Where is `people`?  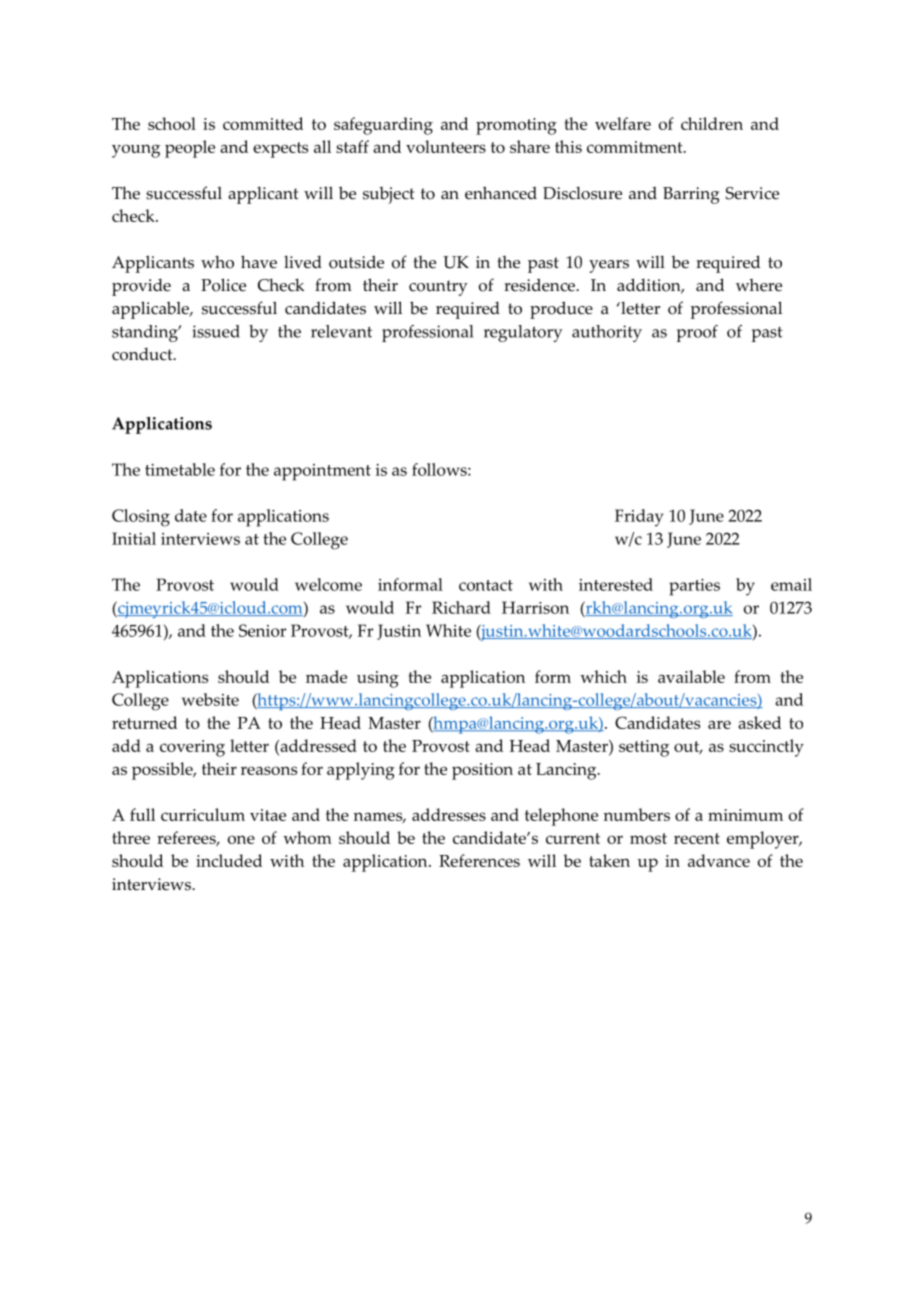 people is located at coordinates (190, 149).
